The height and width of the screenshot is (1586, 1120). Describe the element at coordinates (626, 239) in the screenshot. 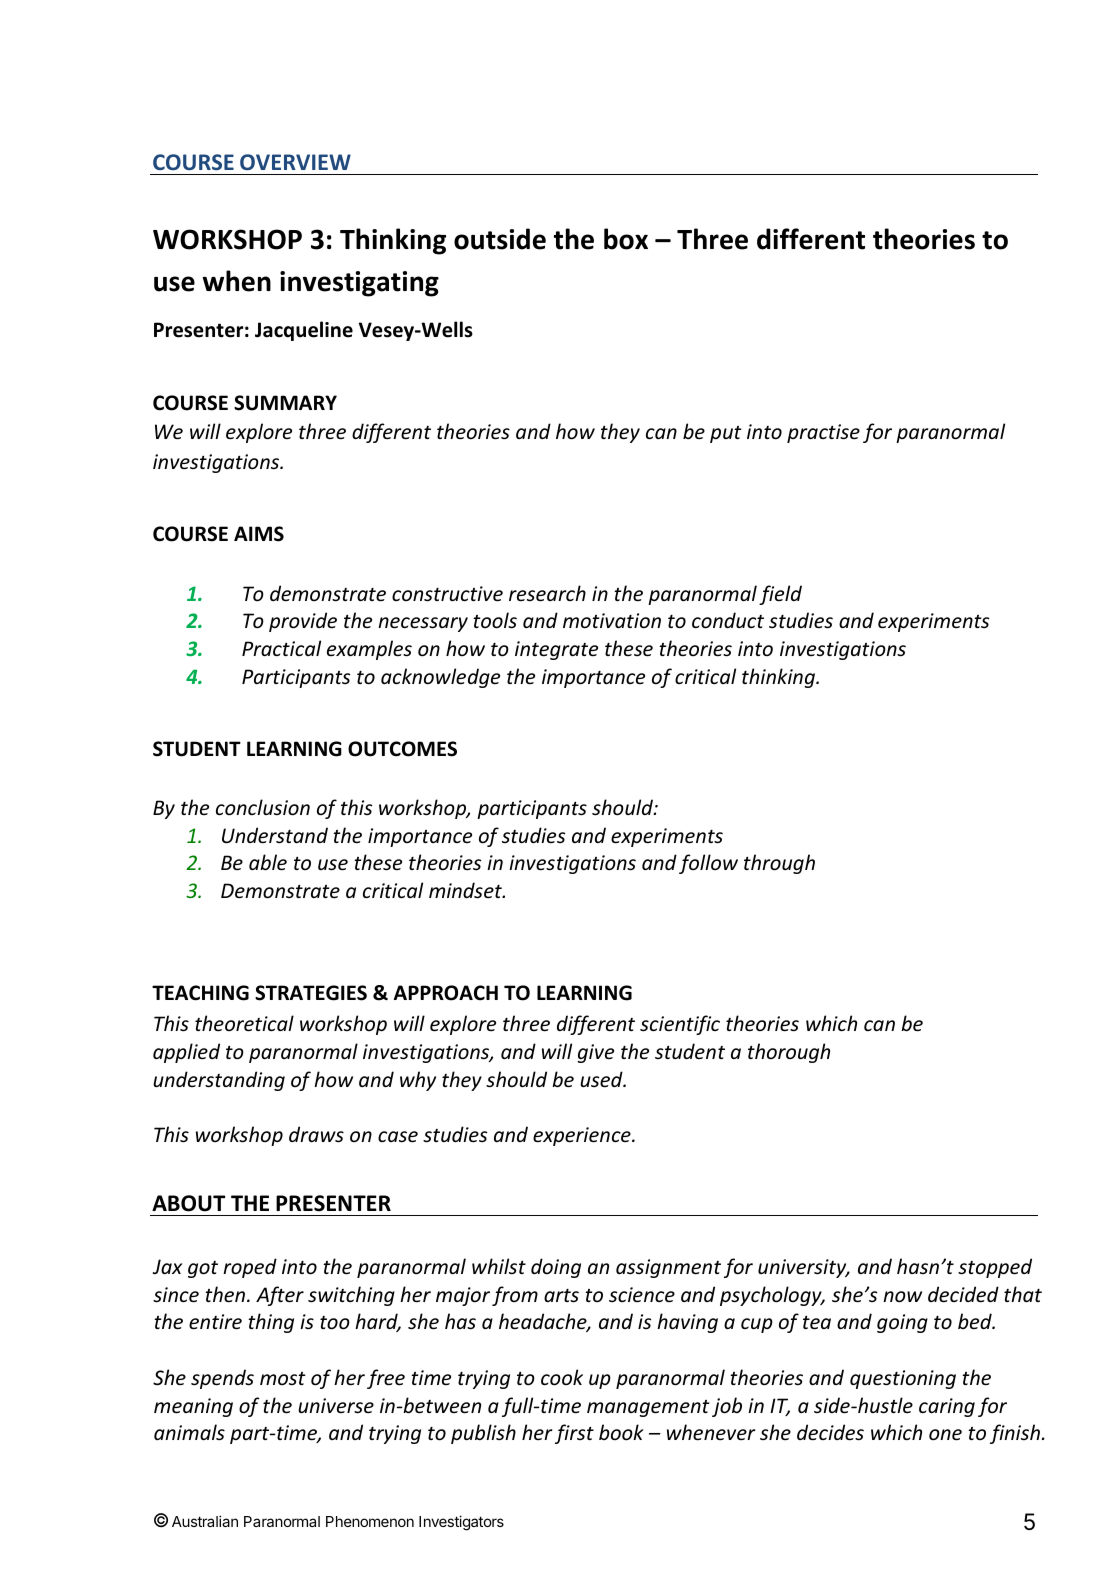

I see `box` at that location.
